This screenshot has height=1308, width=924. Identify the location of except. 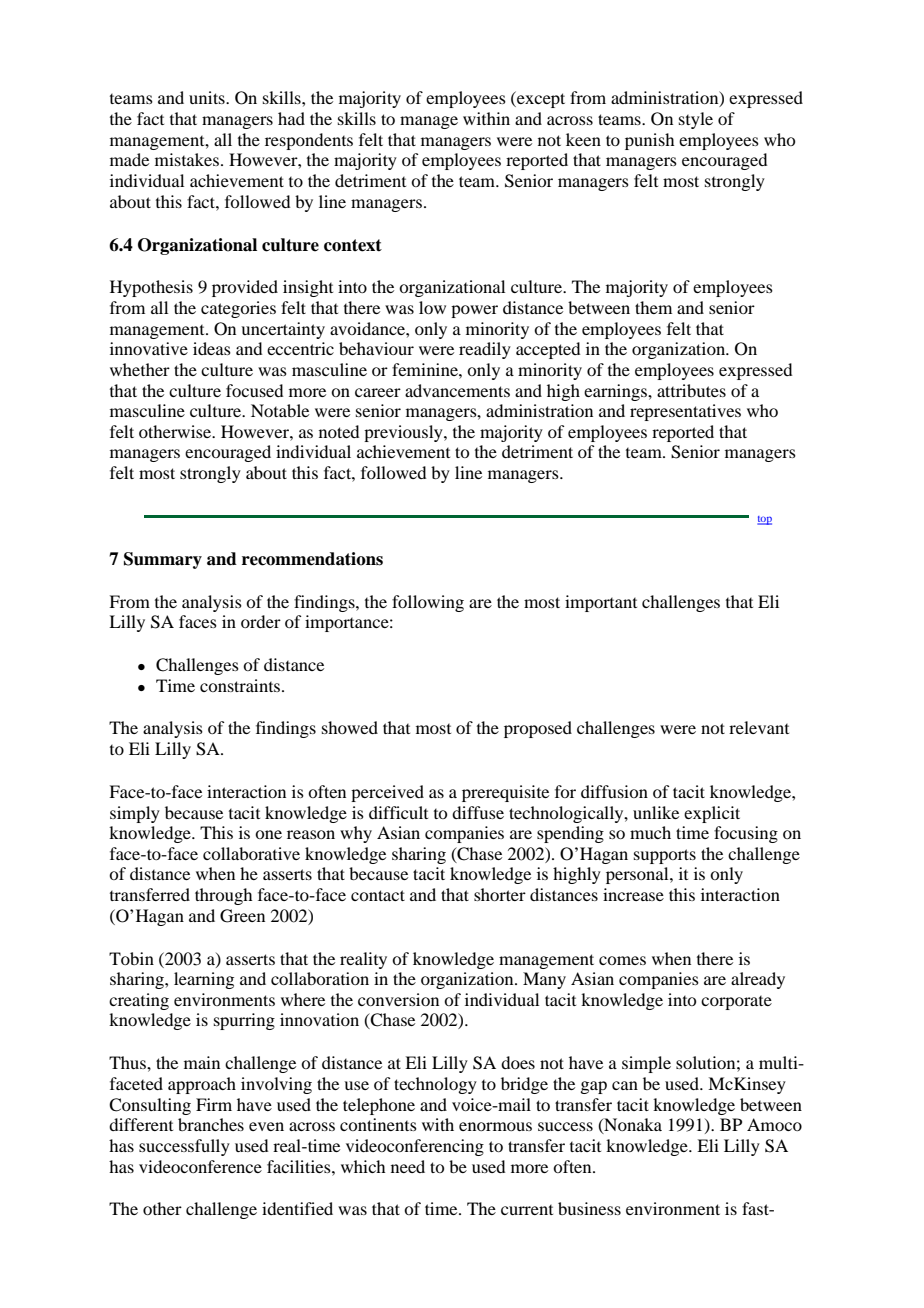
(540, 99).
